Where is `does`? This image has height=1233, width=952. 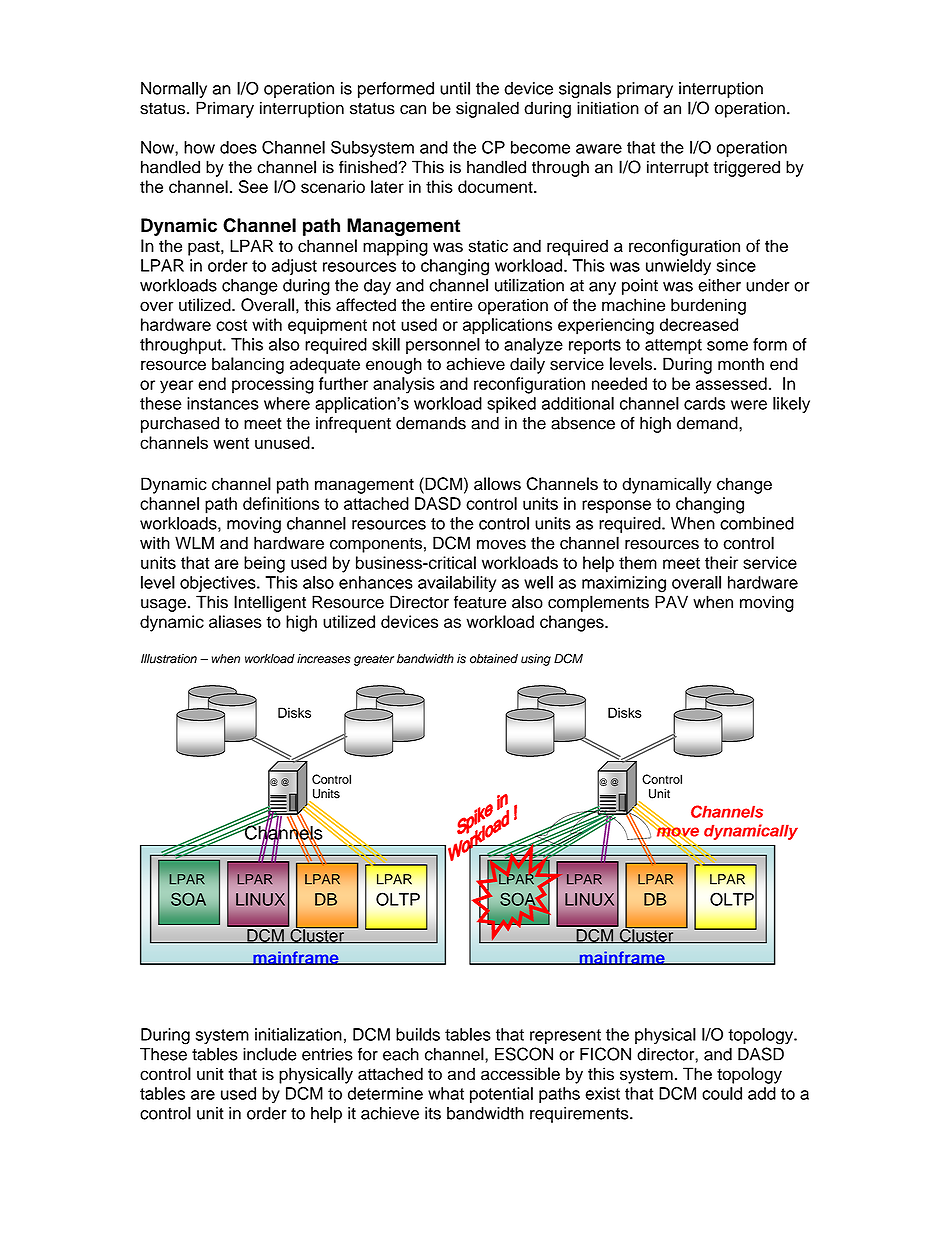 does is located at coordinates (238, 147).
